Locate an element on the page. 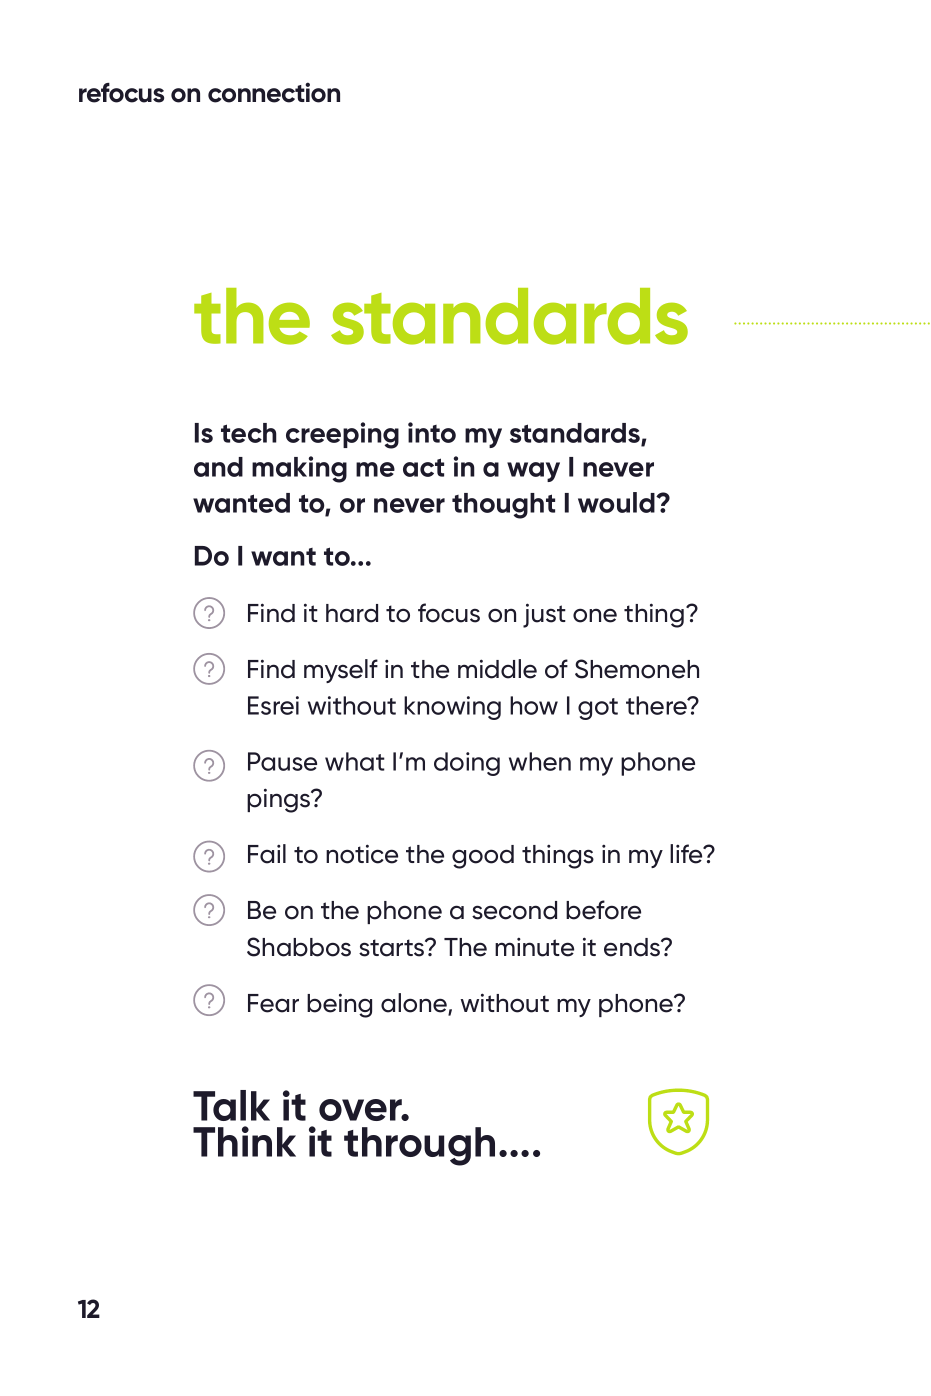 Image resolution: width=931 pixels, height=1396 pixels. way is located at coordinates (533, 472).
